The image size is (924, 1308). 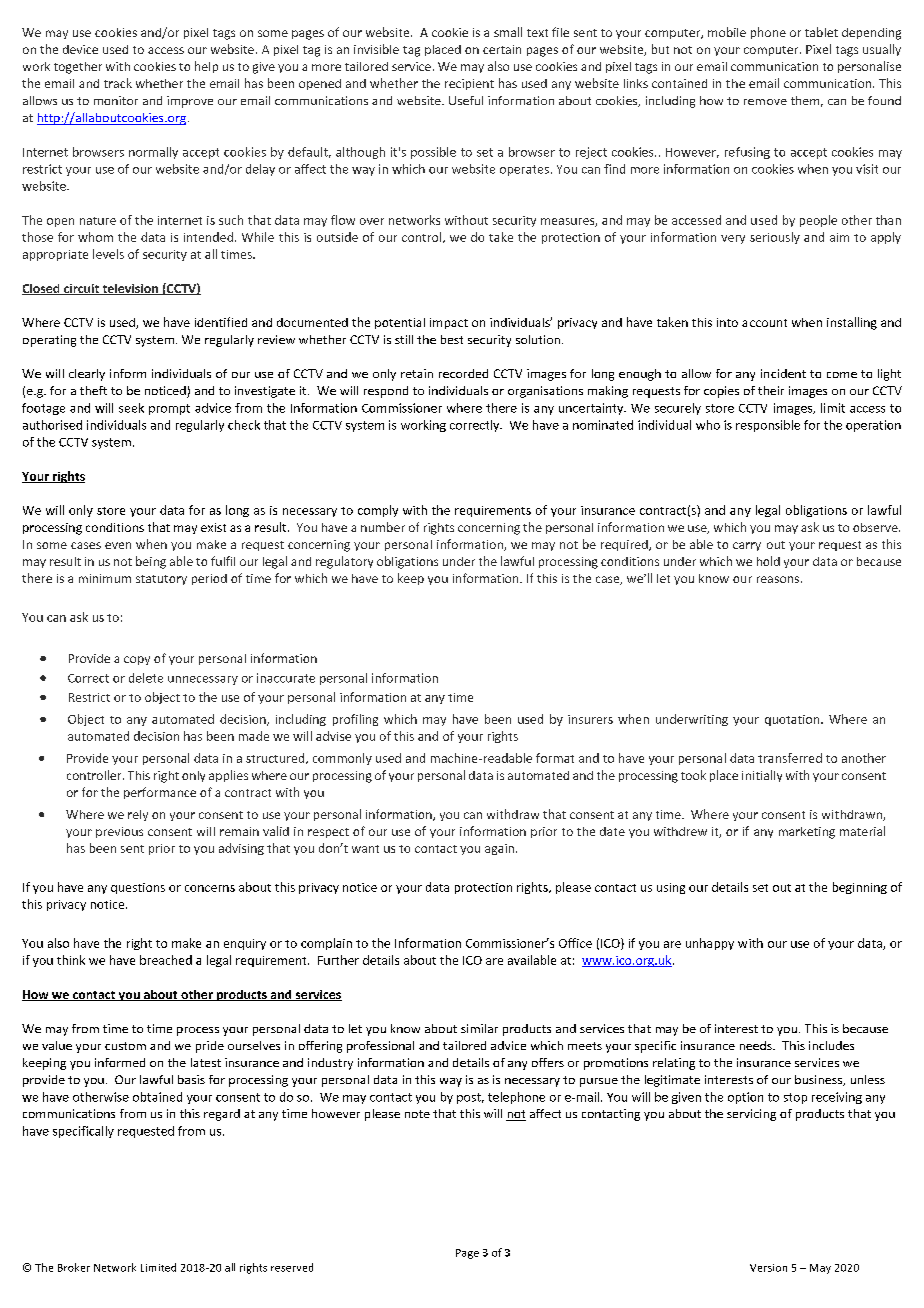 What do you see at coordinates (765, 102) in the screenshot?
I see `remove` at bounding box center [765, 102].
